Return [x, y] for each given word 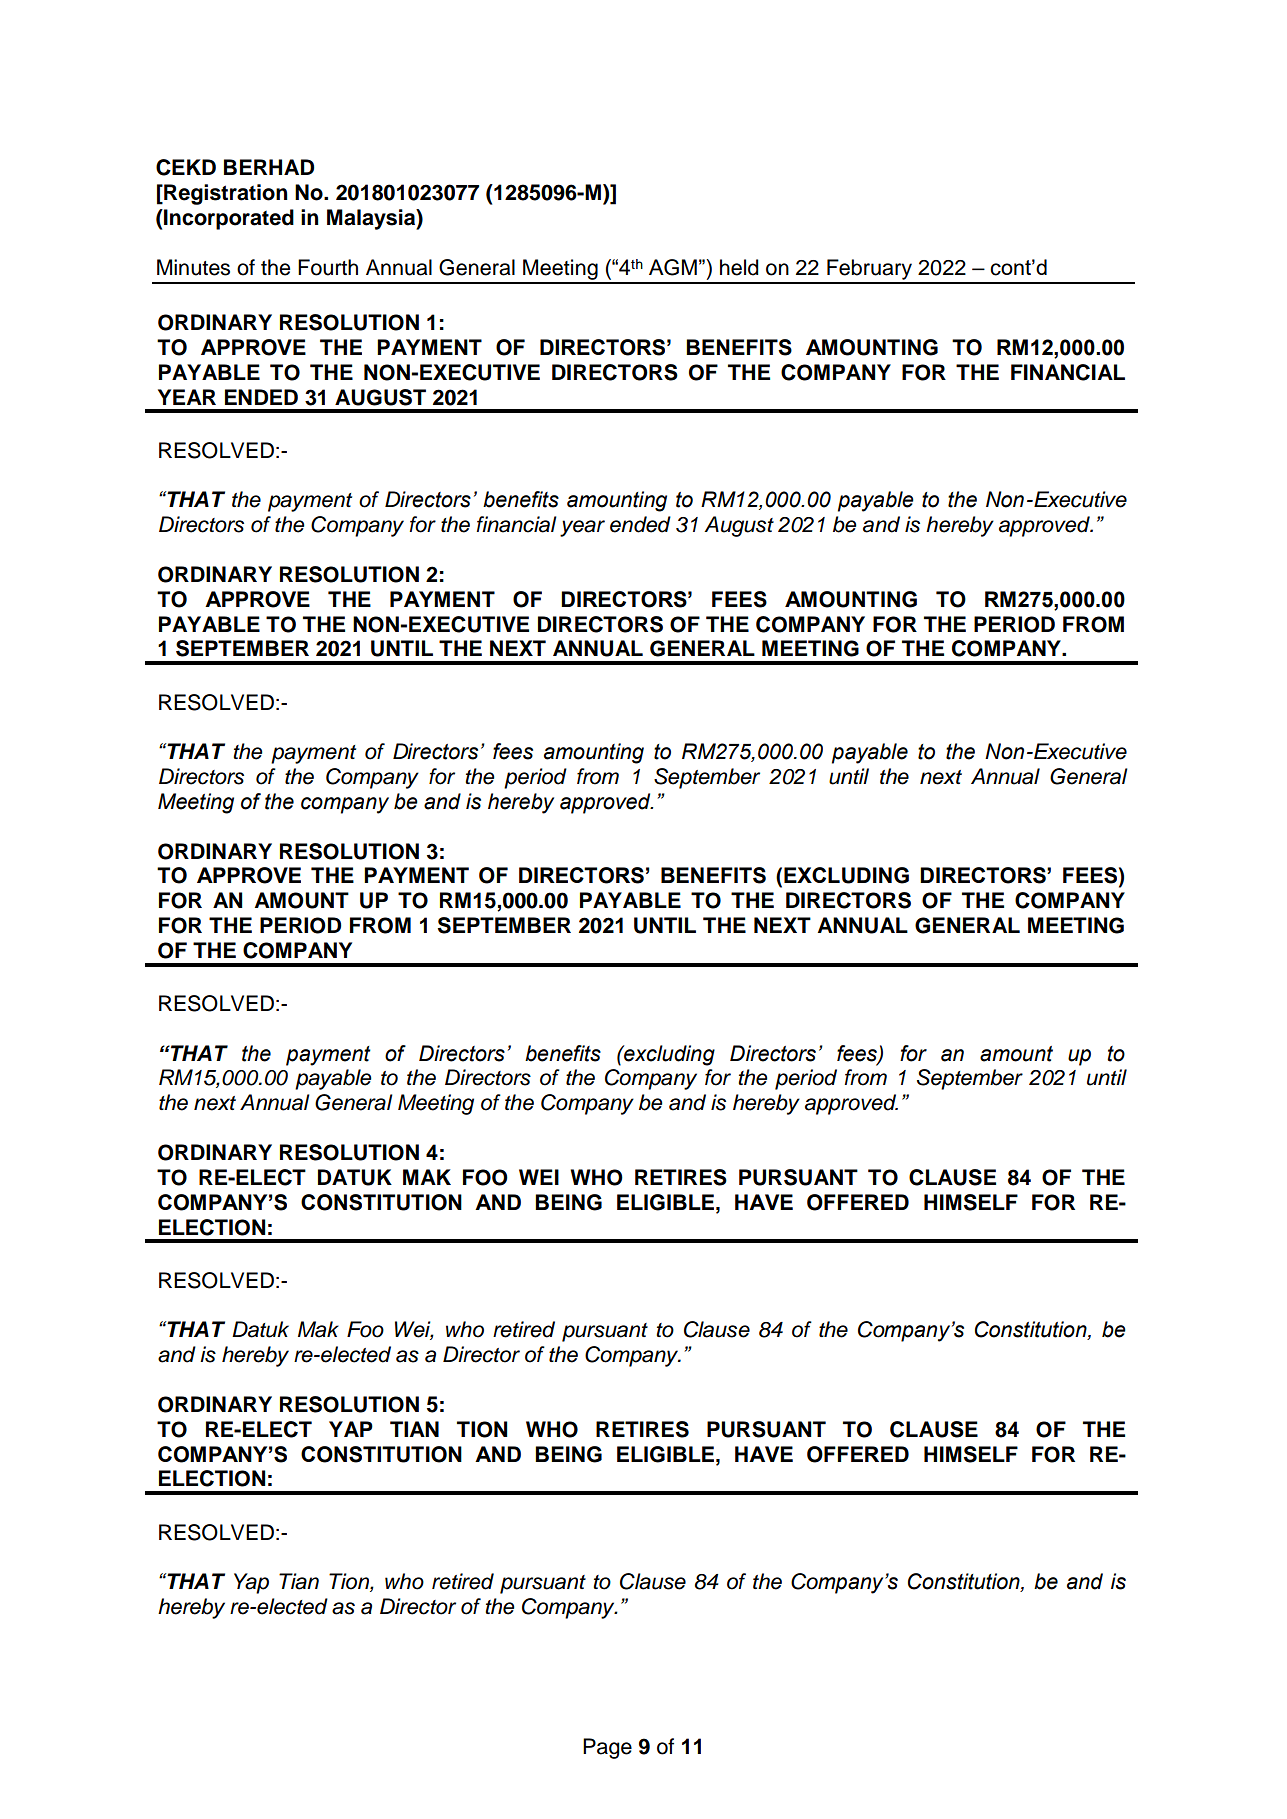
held [739, 267]
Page [607, 1748]
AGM [673, 267]
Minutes [193, 267]
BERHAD [269, 167]
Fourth [328, 267]
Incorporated [228, 219]
